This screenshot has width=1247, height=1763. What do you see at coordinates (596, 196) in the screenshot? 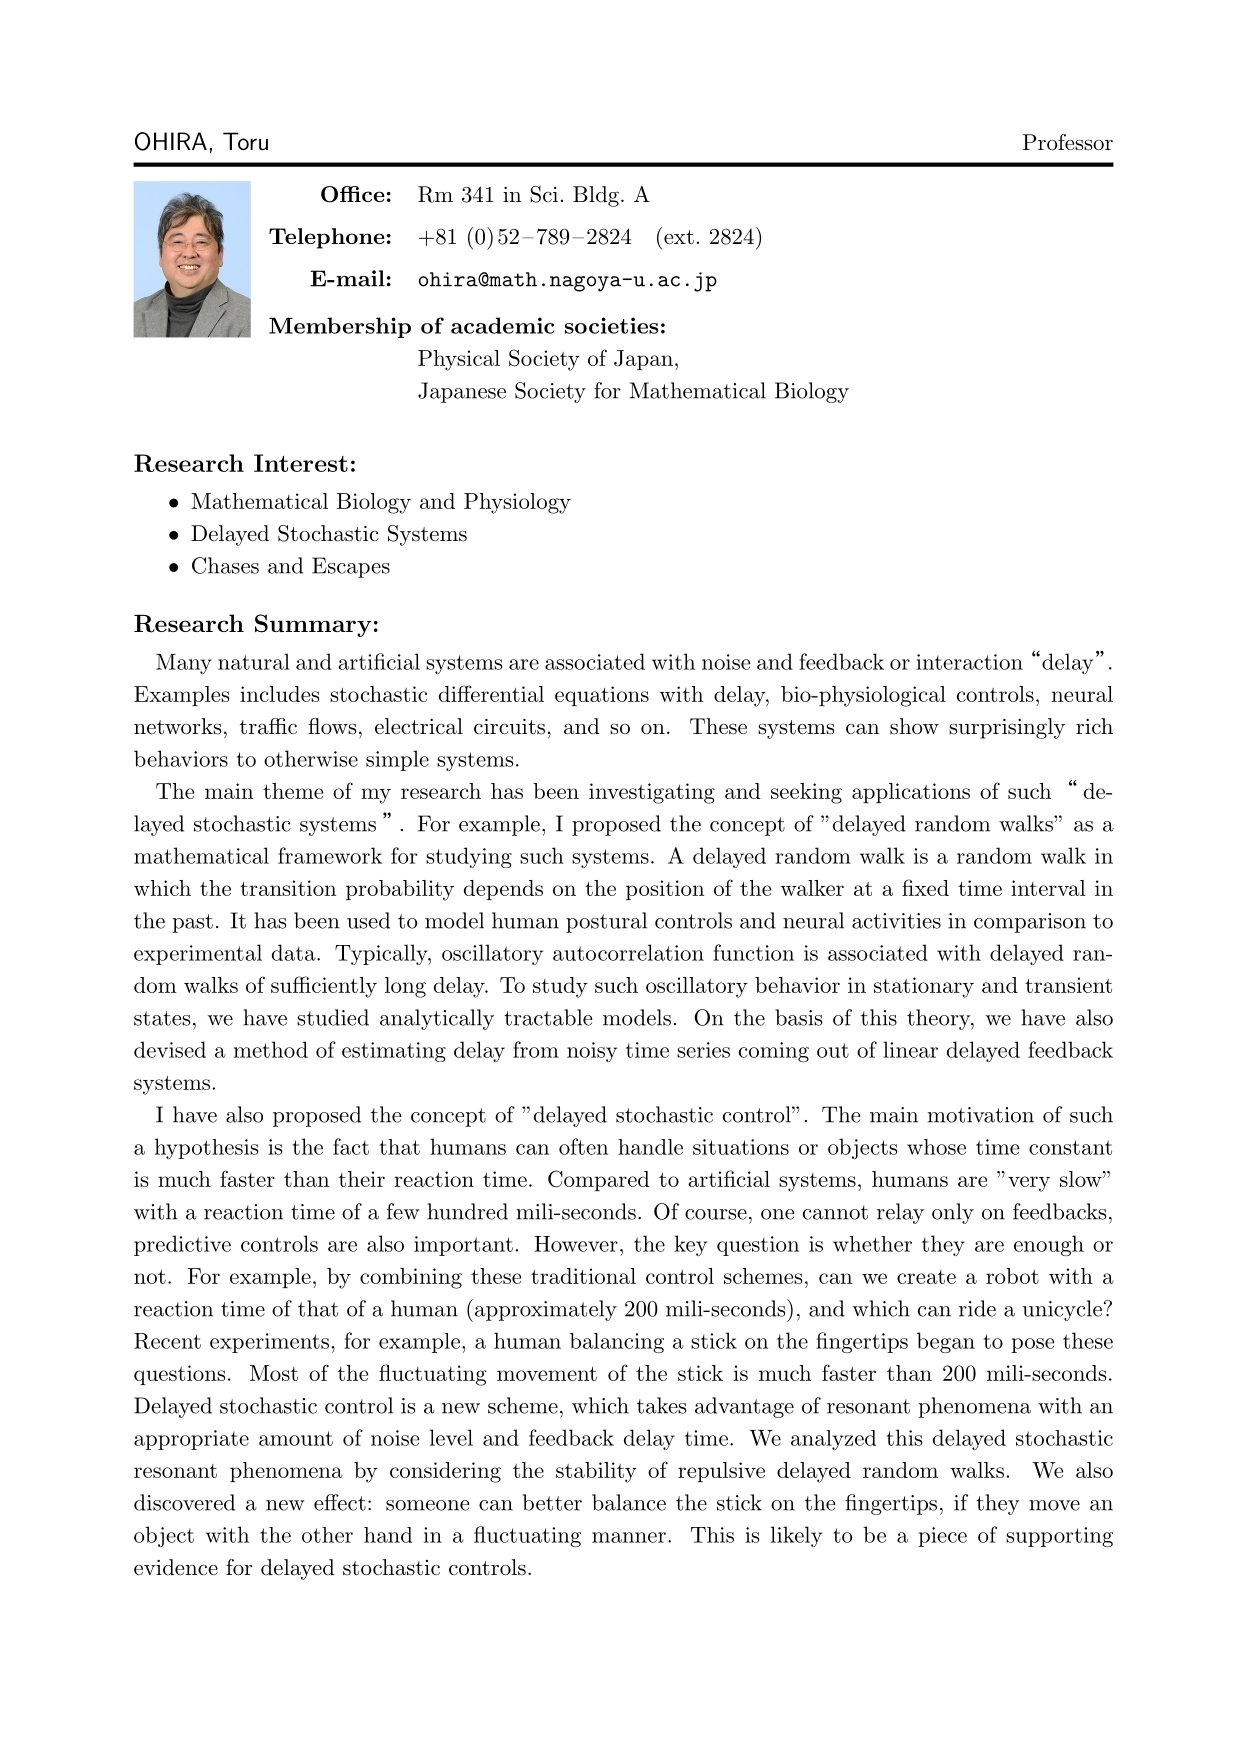
I see `Bldg` at bounding box center [596, 196].
